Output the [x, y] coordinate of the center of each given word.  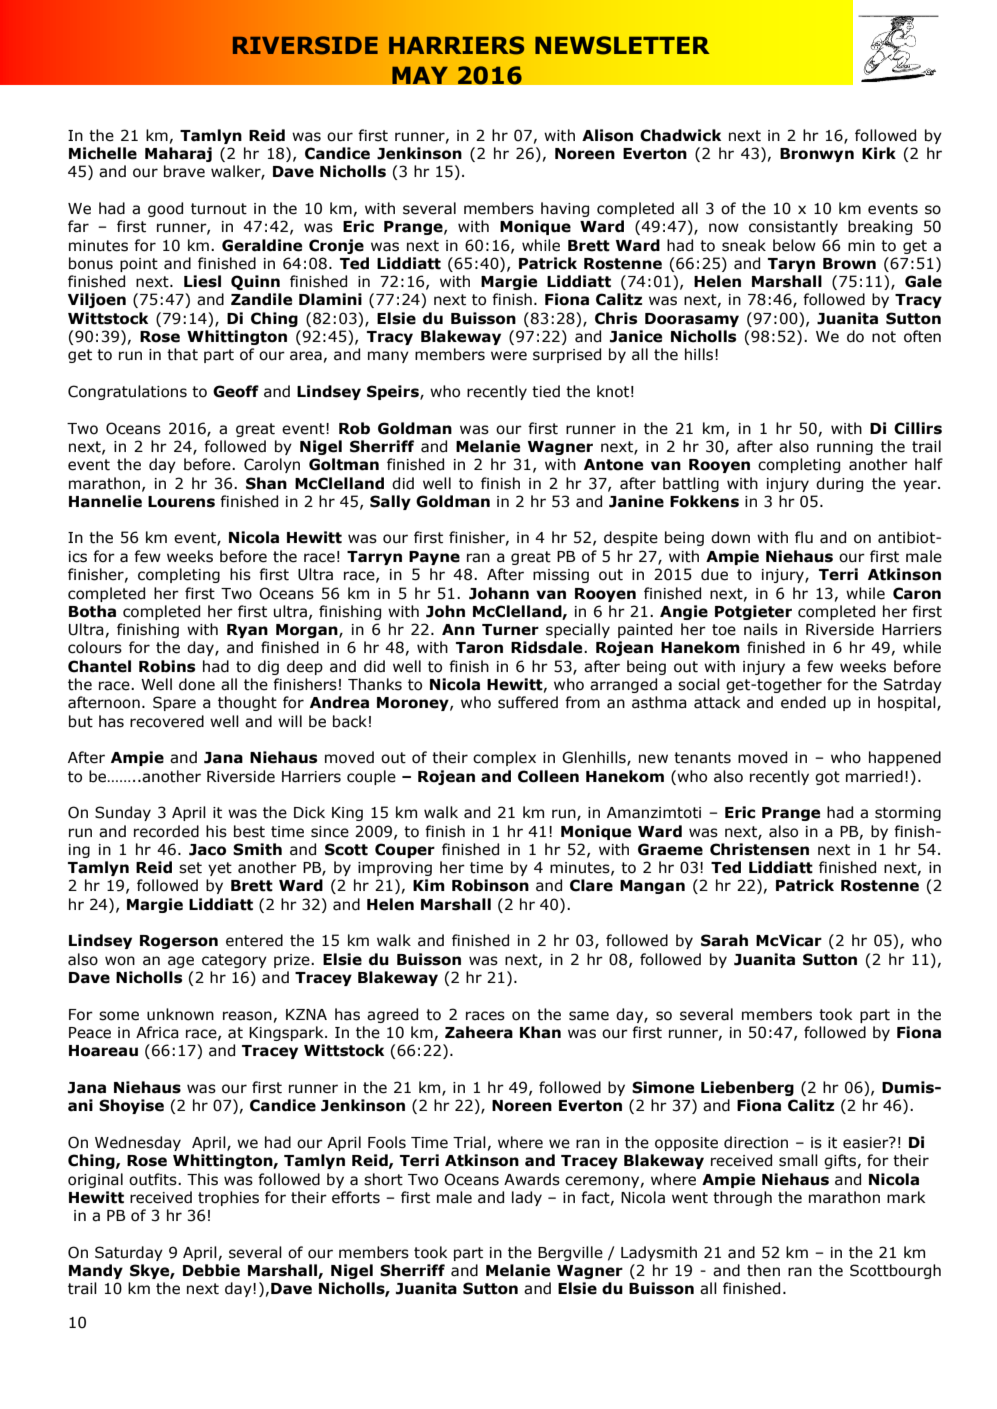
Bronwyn [817, 155]
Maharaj [178, 154]
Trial [469, 1142]
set [190, 868]
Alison [607, 135]
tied [546, 391]
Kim [429, 885]
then [763, 1270]
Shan [266, 483]
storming [908, 814]
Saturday [129, 1253]
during [839, 484]
